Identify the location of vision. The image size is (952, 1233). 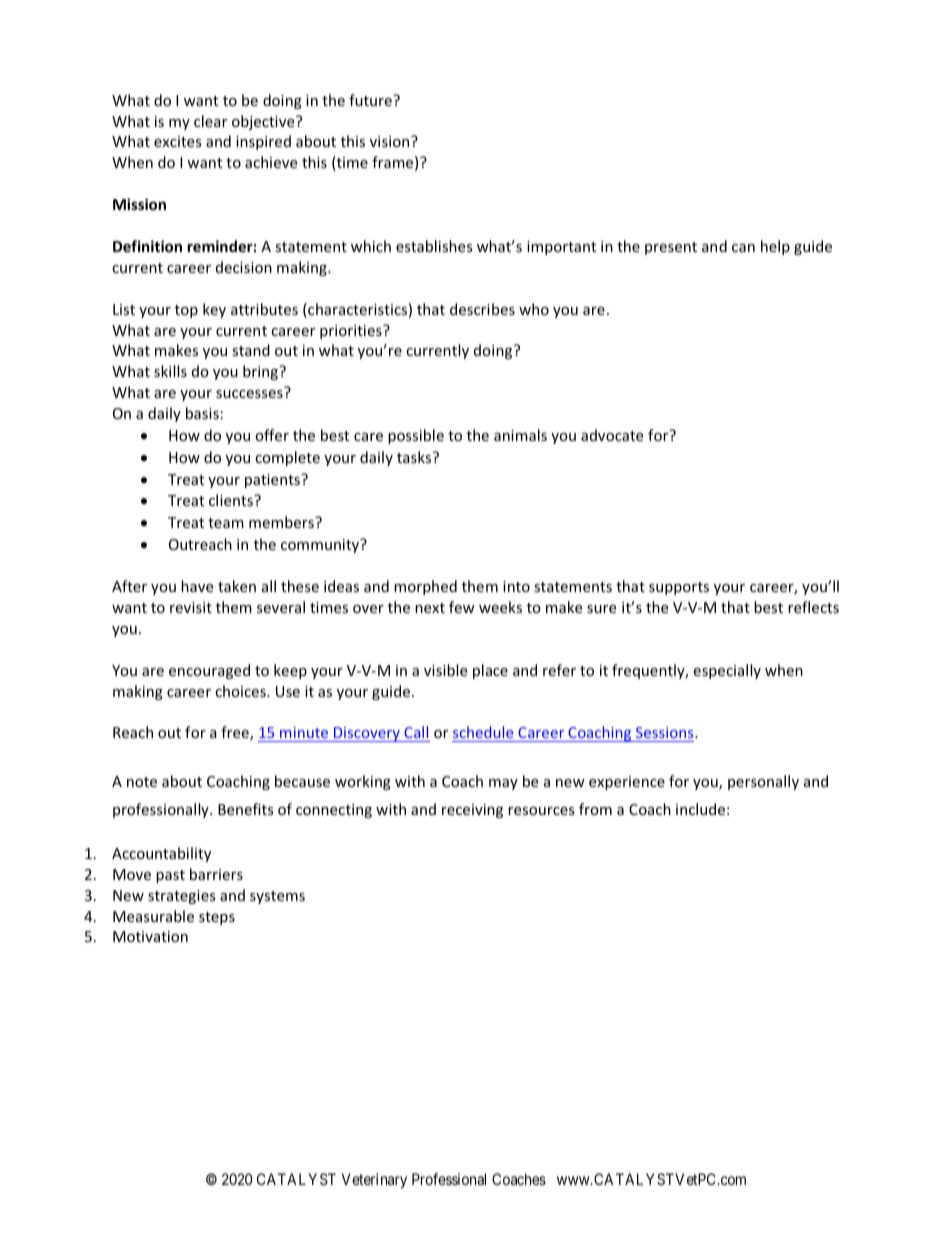
(391, 141).
